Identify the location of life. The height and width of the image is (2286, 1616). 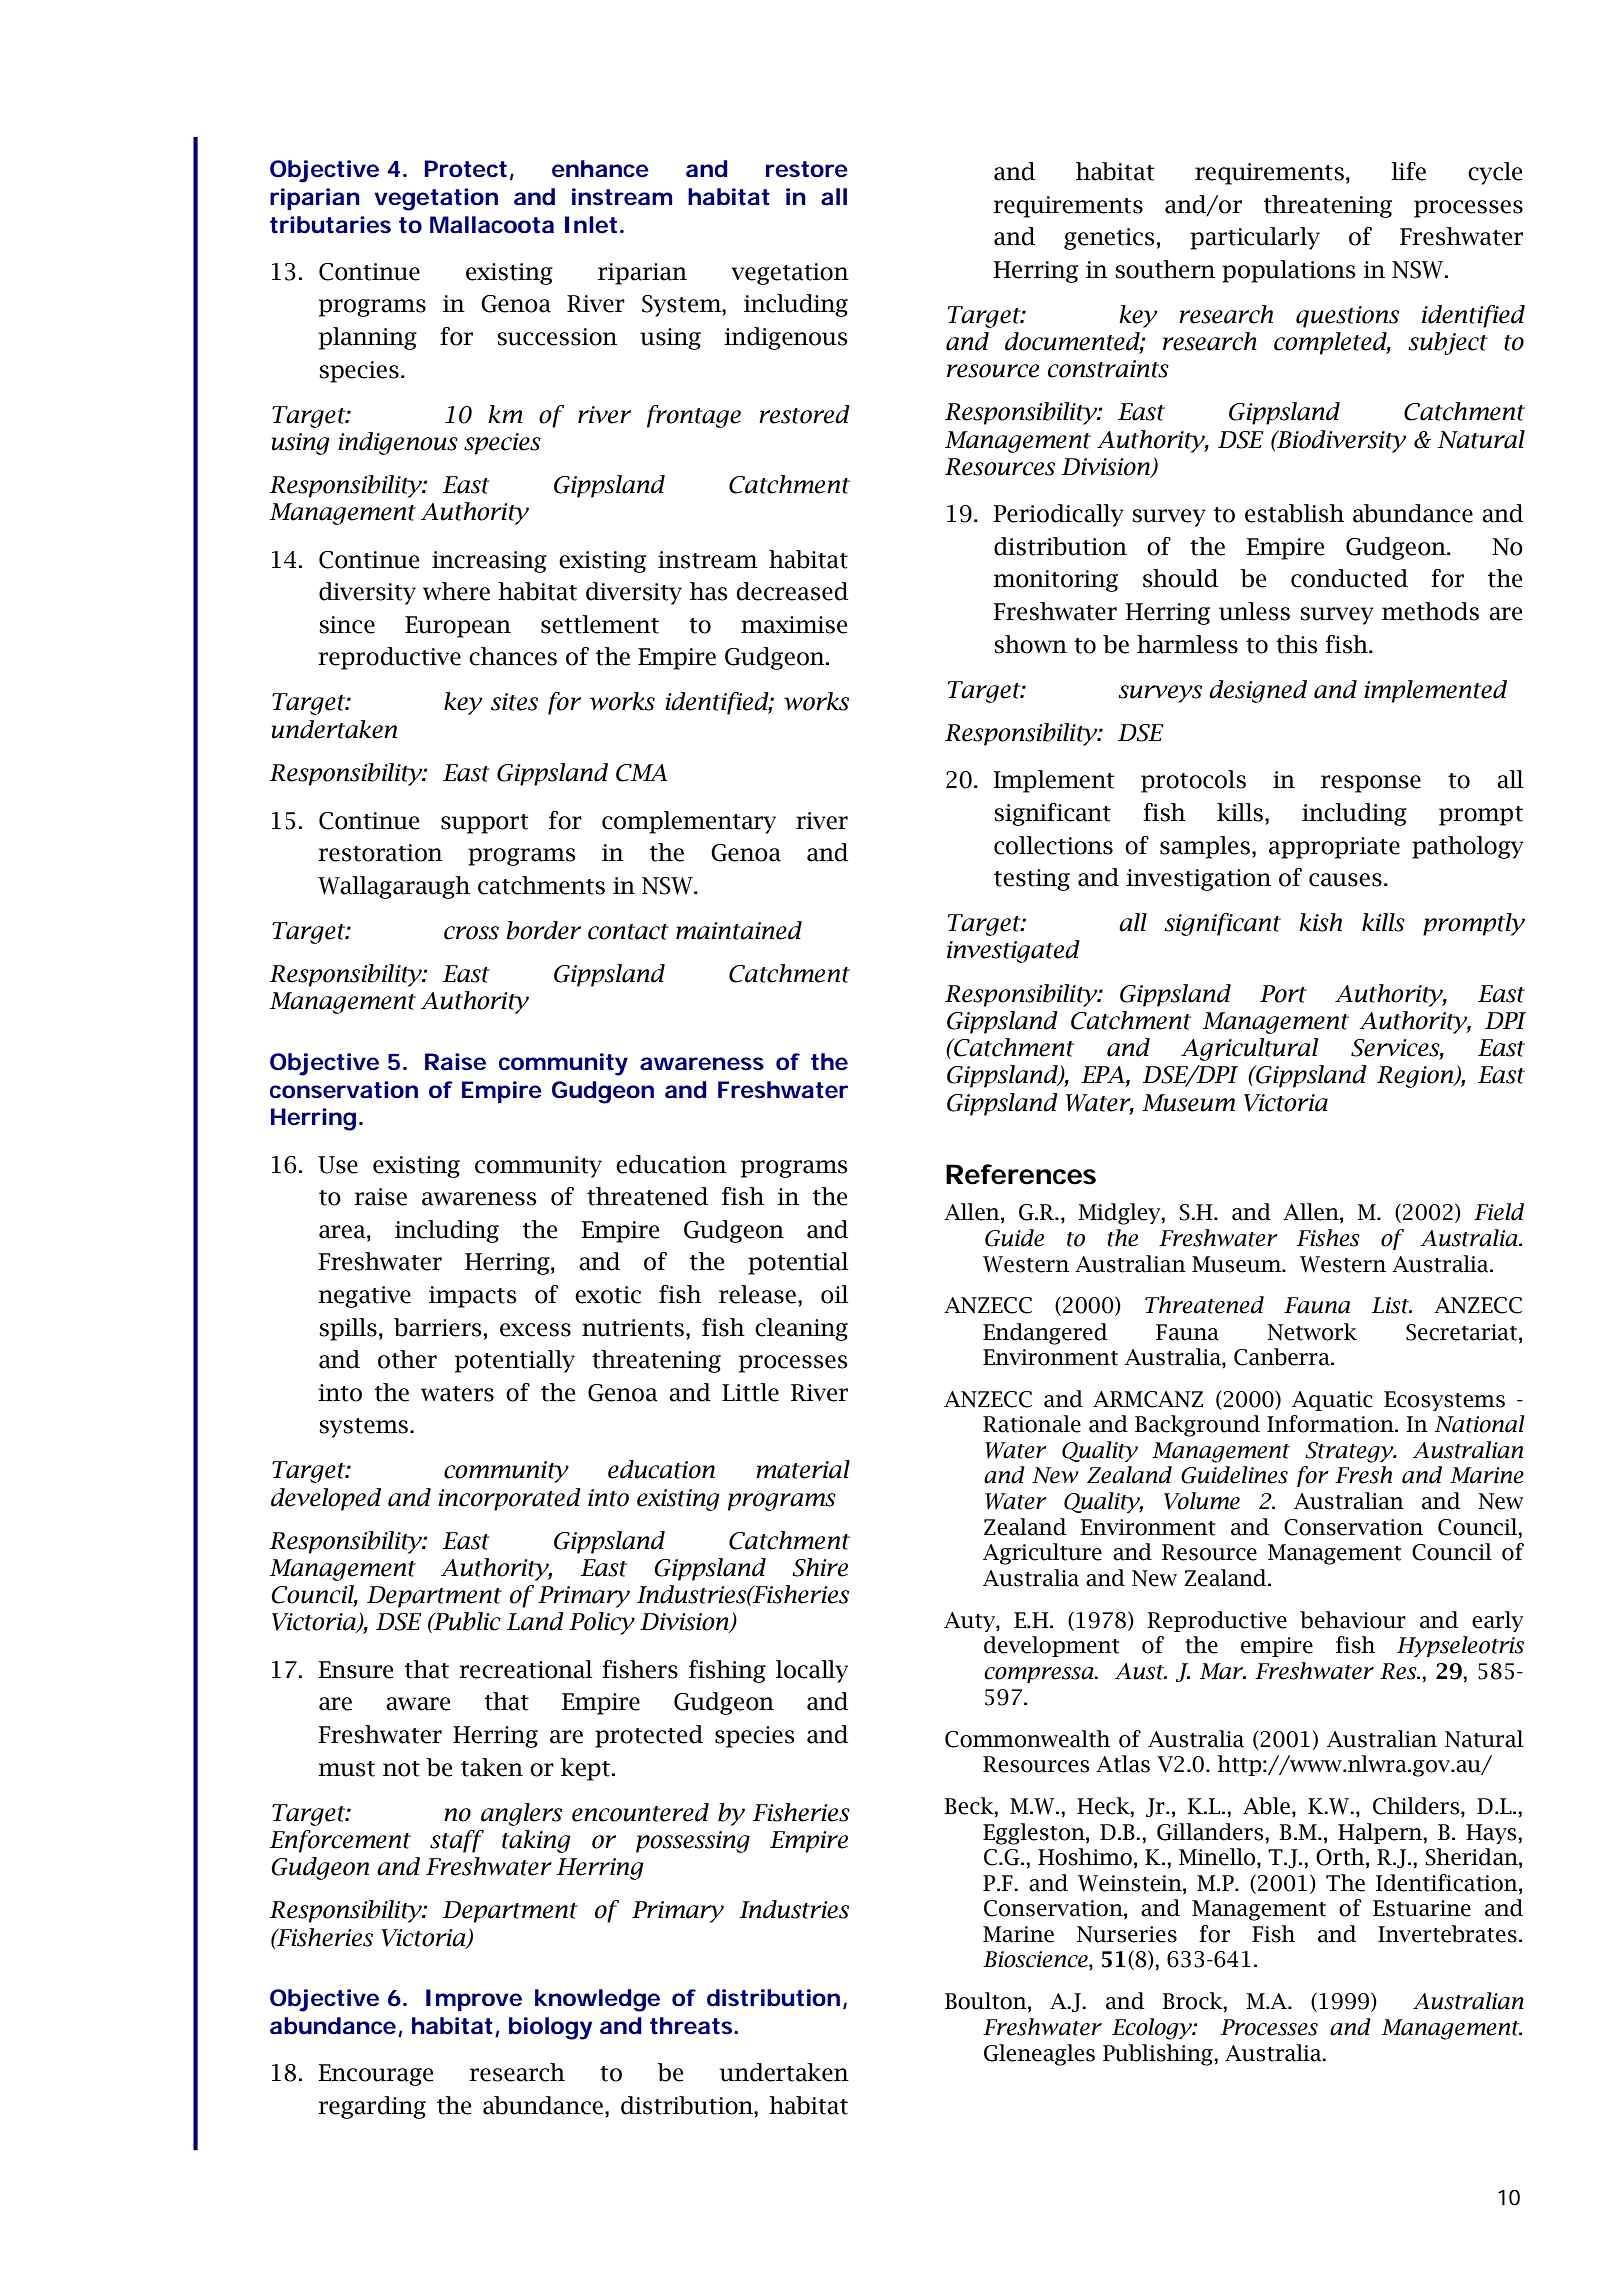
(1408, 171).
